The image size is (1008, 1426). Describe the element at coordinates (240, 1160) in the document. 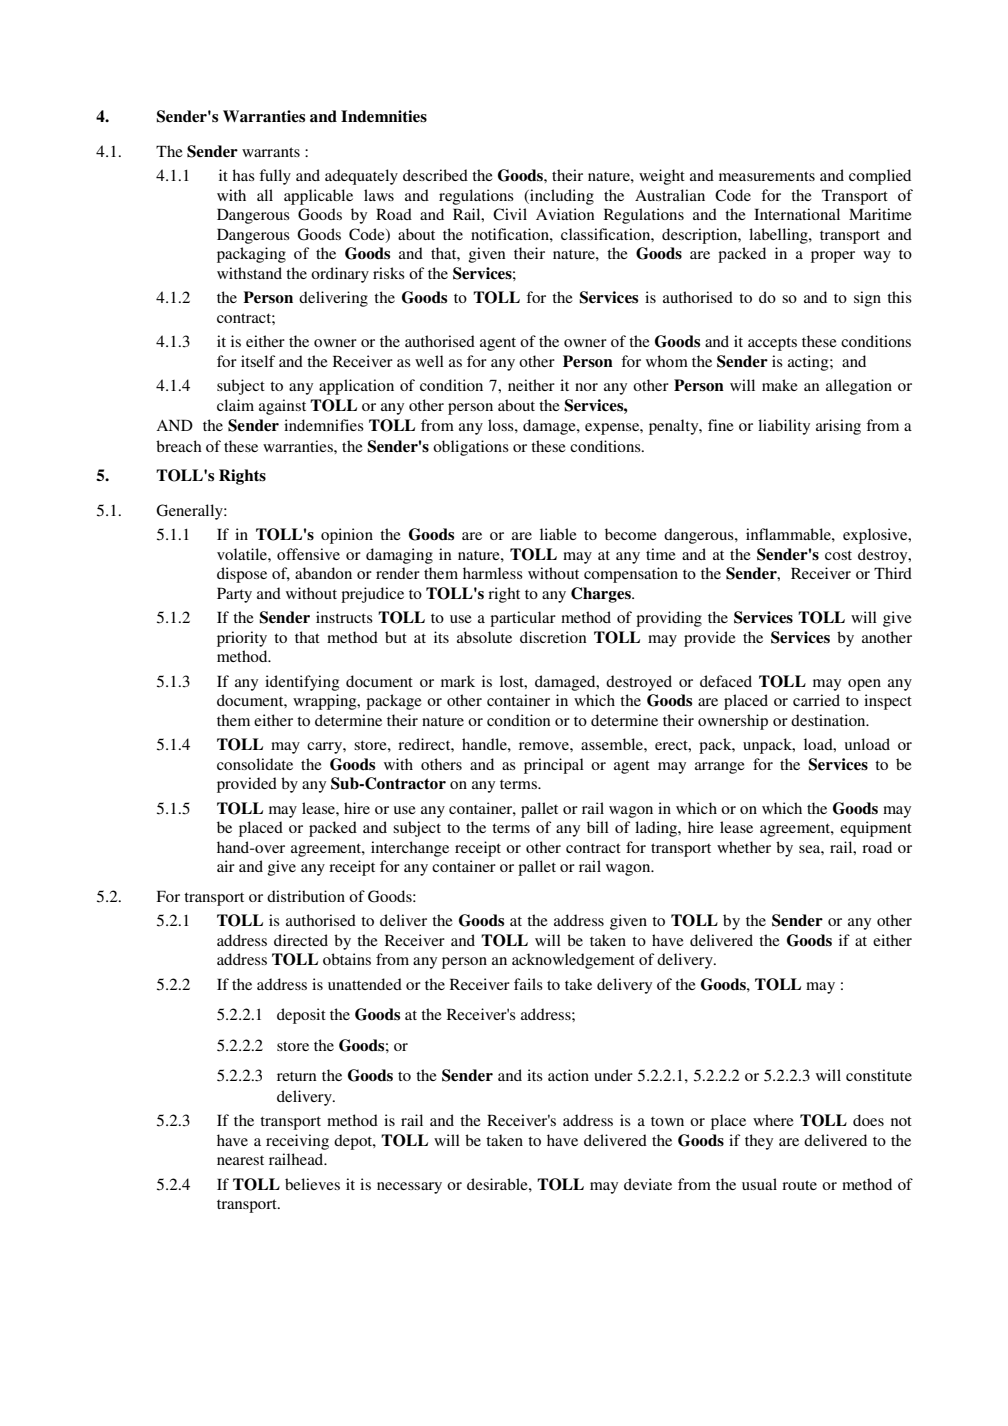

I see `nearest` at that location.
